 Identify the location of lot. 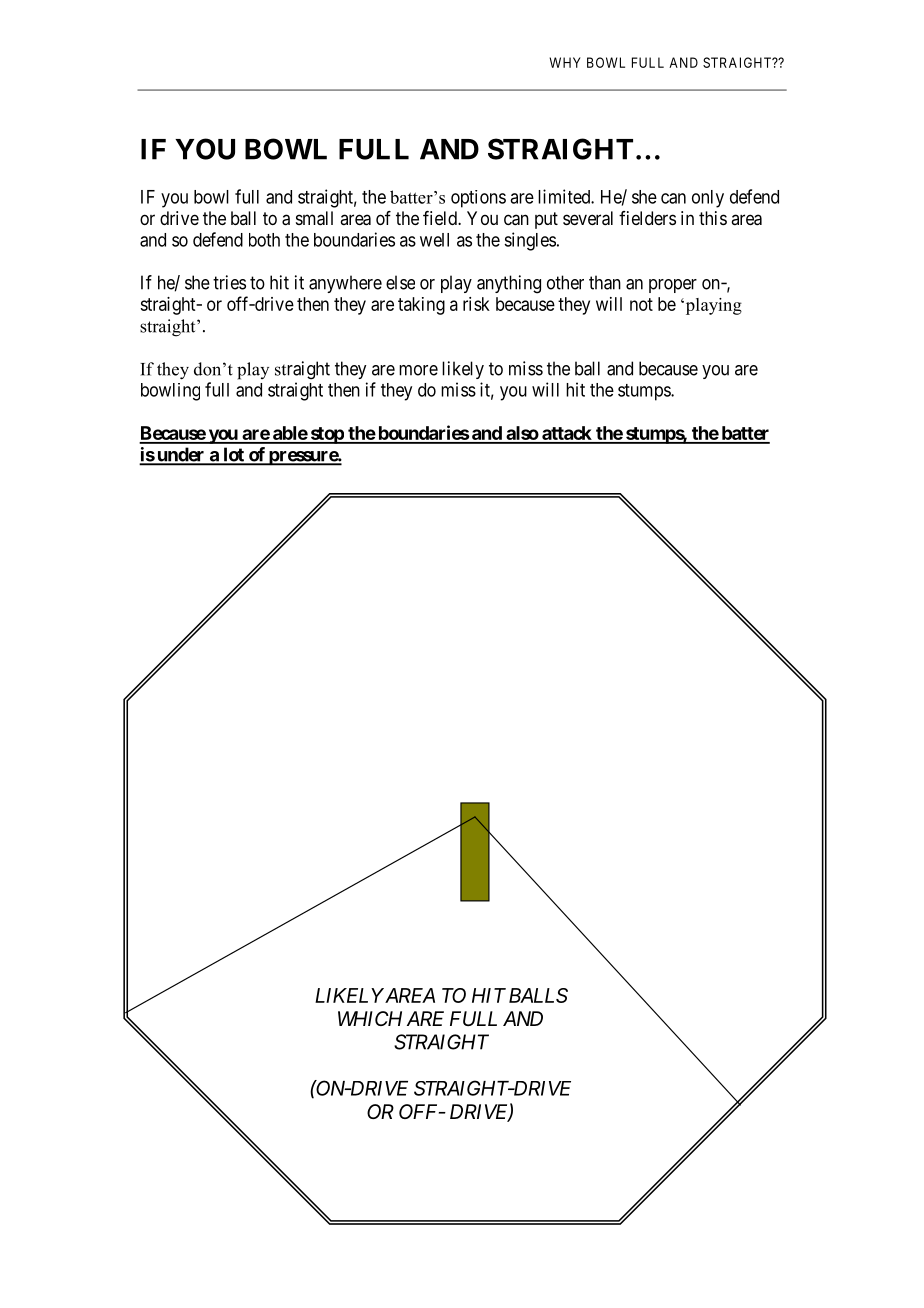
(233, 455).
